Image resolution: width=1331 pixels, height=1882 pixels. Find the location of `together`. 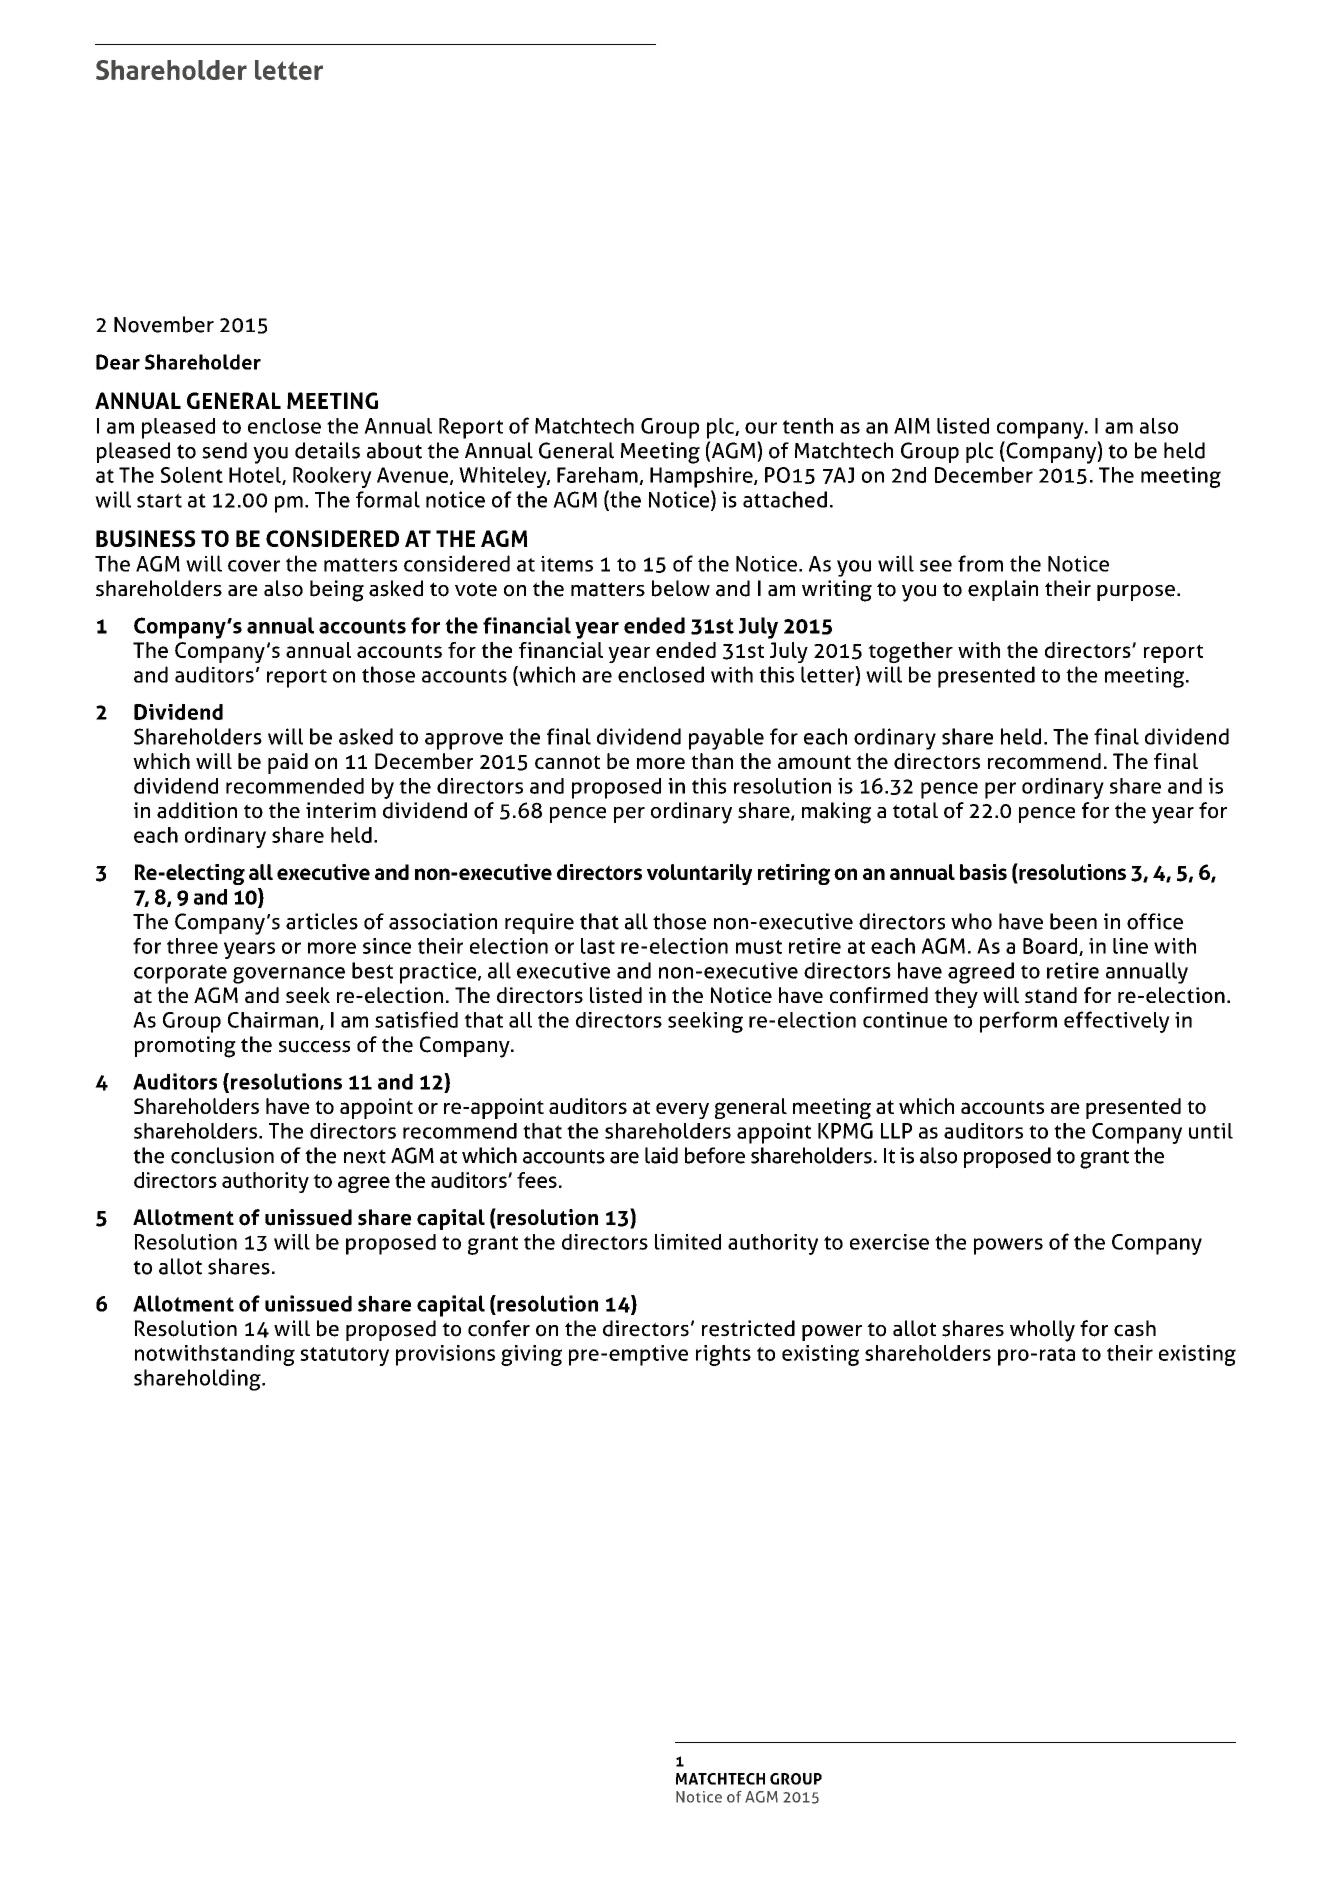

together is located at coordinates (910, 652).
